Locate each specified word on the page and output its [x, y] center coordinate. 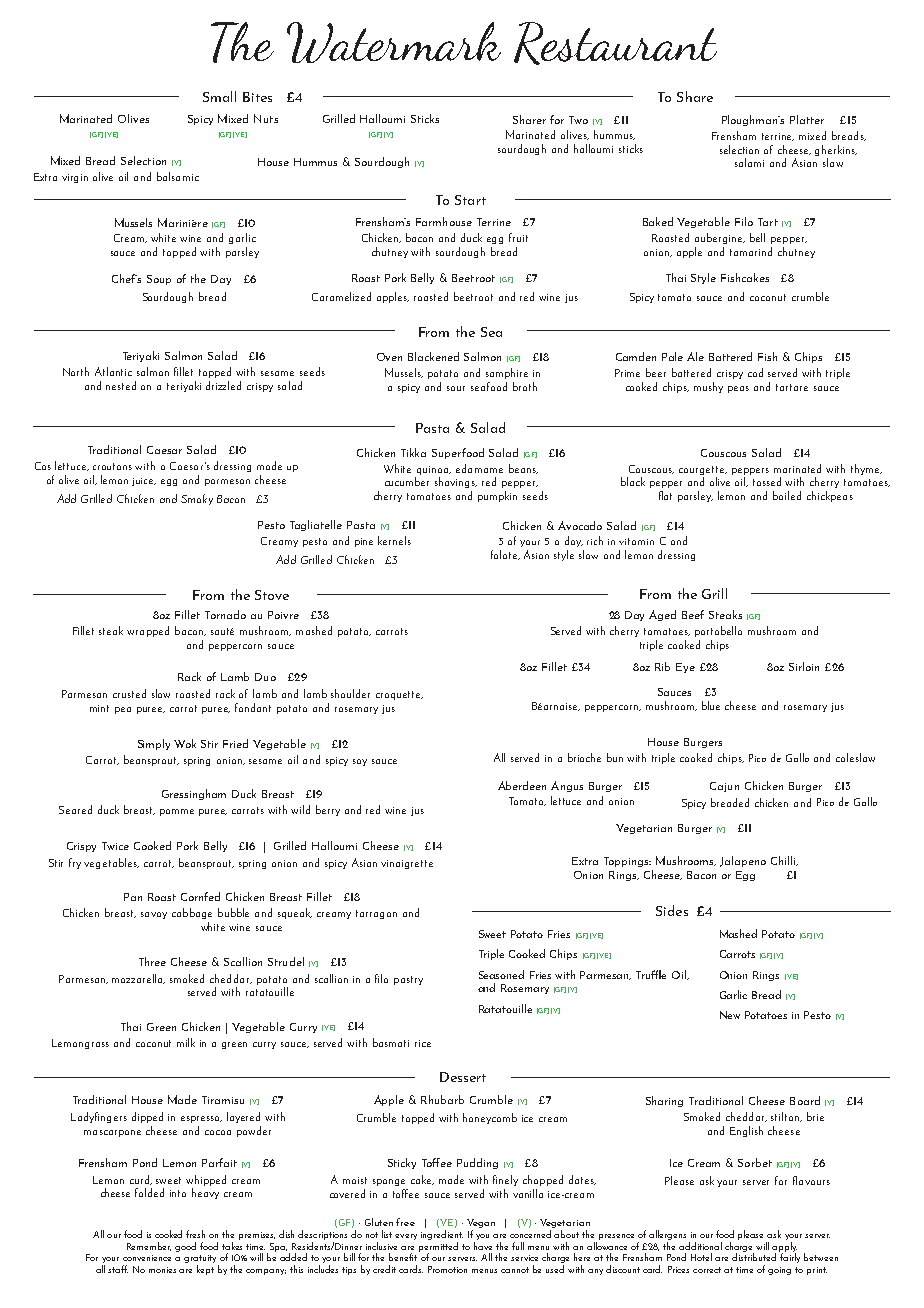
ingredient [442, 1235]
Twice [115, 846]
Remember [149, 1246]
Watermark [394, 42]
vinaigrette [407, 864]
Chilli [784, 861]
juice [144, 482]
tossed [767, 481]
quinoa [434, 470]
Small [219, 96]
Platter [807, 119]
